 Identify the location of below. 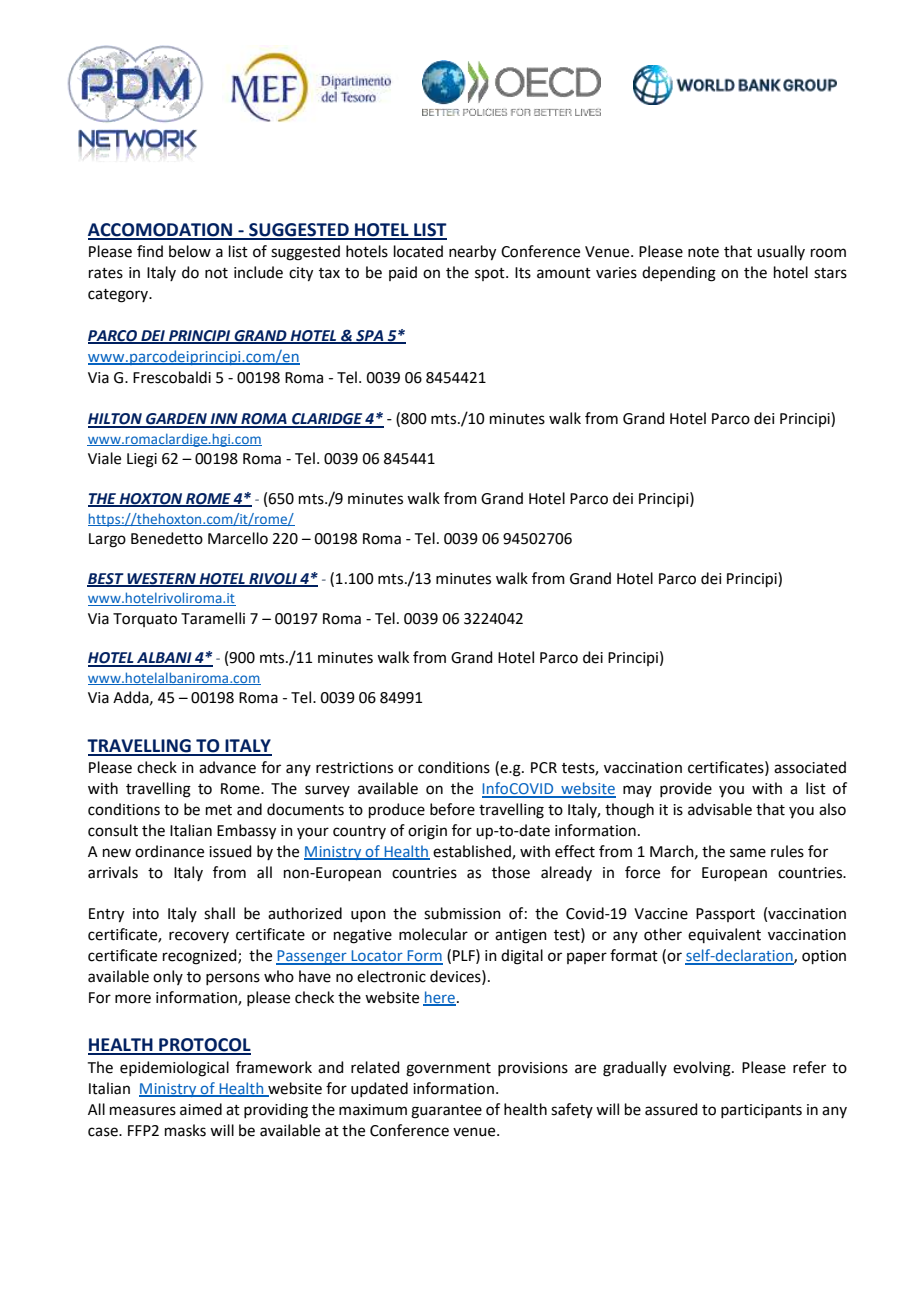
(190, 251).
